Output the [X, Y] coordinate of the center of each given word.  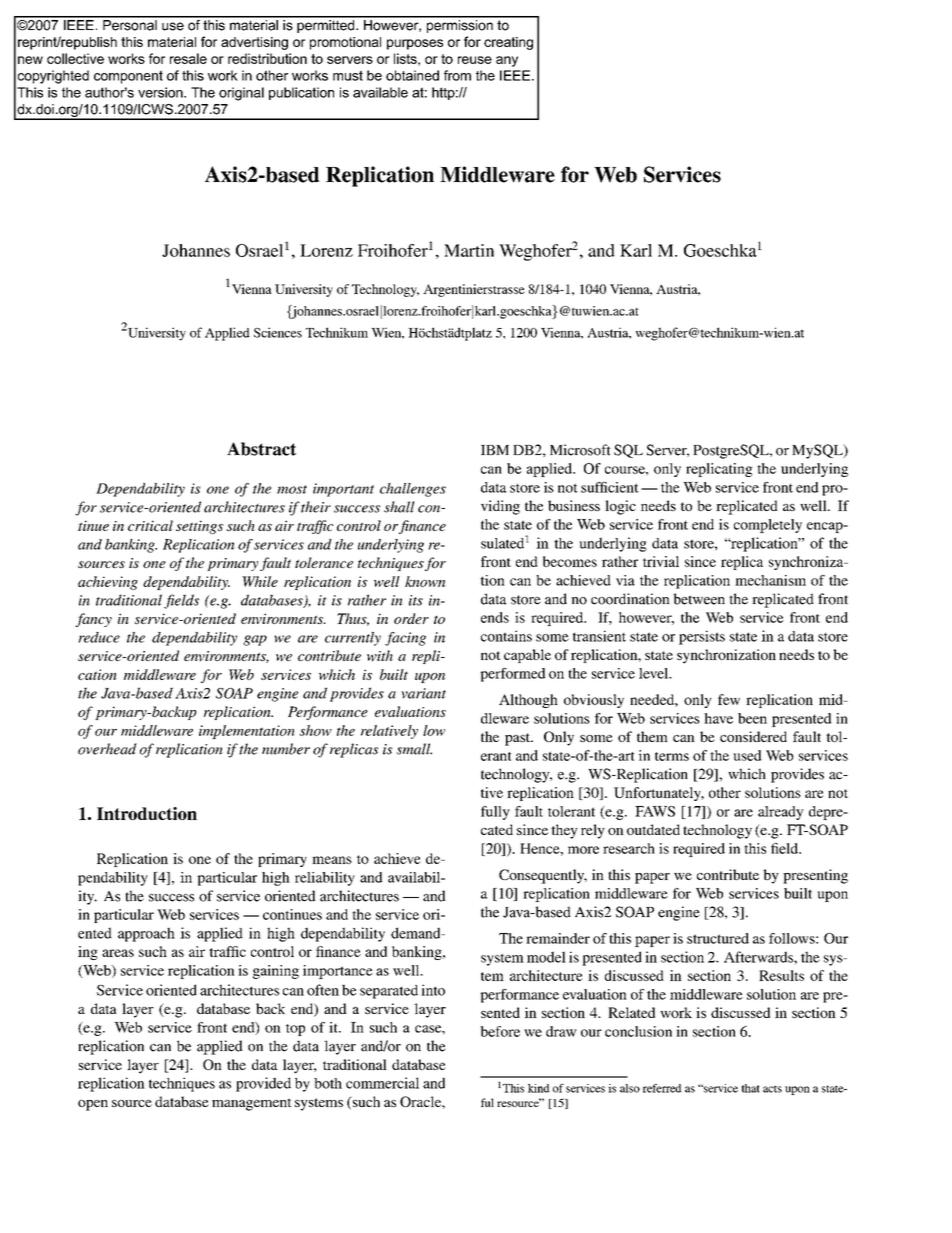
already [781, 813]
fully [495, 813]
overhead [107, 749]
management [252, 1104]
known [425, 581]
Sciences [278, 332]
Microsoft [580, 450]
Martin [469, 250]
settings [199, 527]
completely [768, 526]
